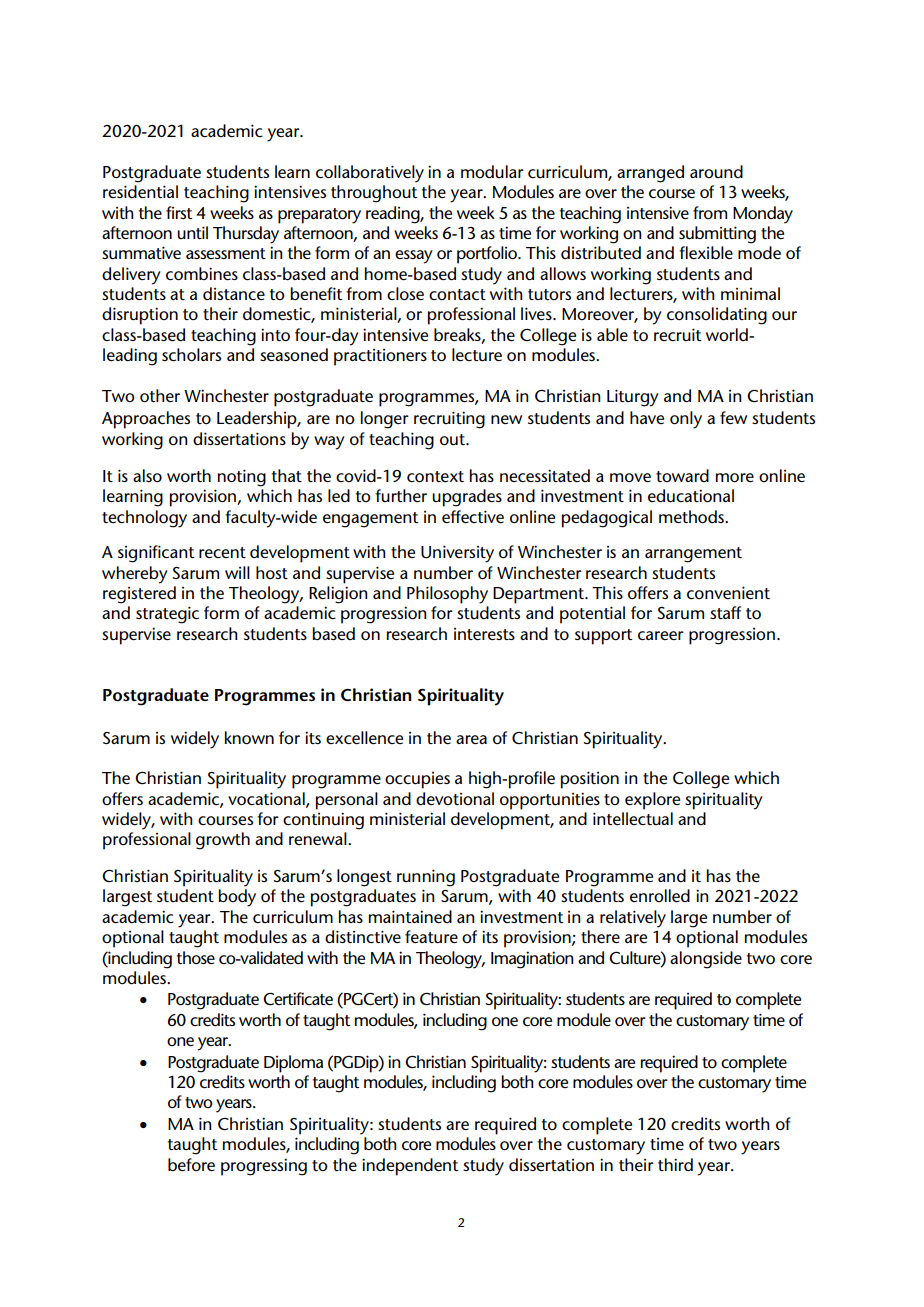  I want to click on body, so click(237, 898).
